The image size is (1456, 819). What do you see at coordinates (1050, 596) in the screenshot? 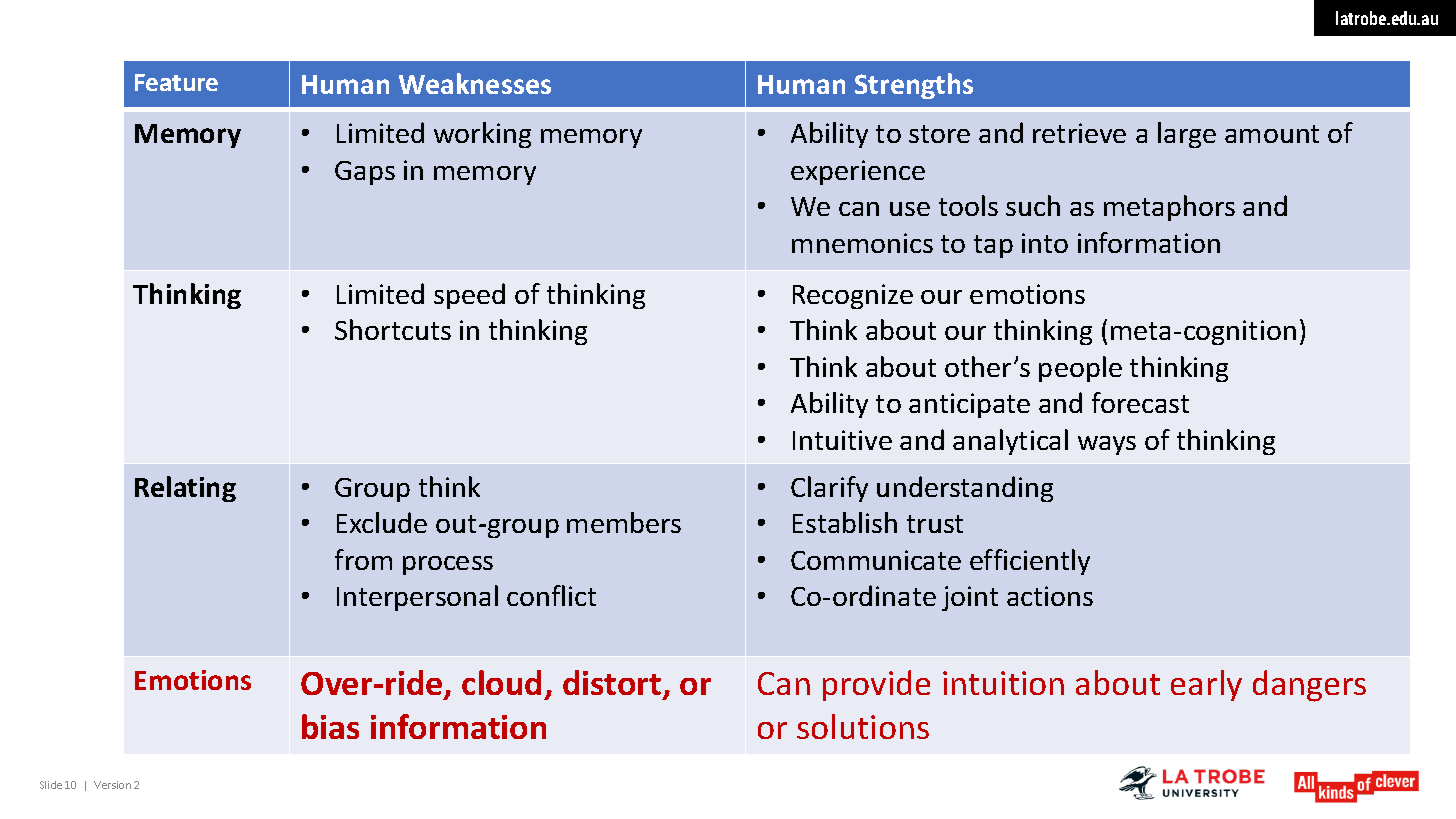
I see `actions` at bounding box center [1050, 596].
